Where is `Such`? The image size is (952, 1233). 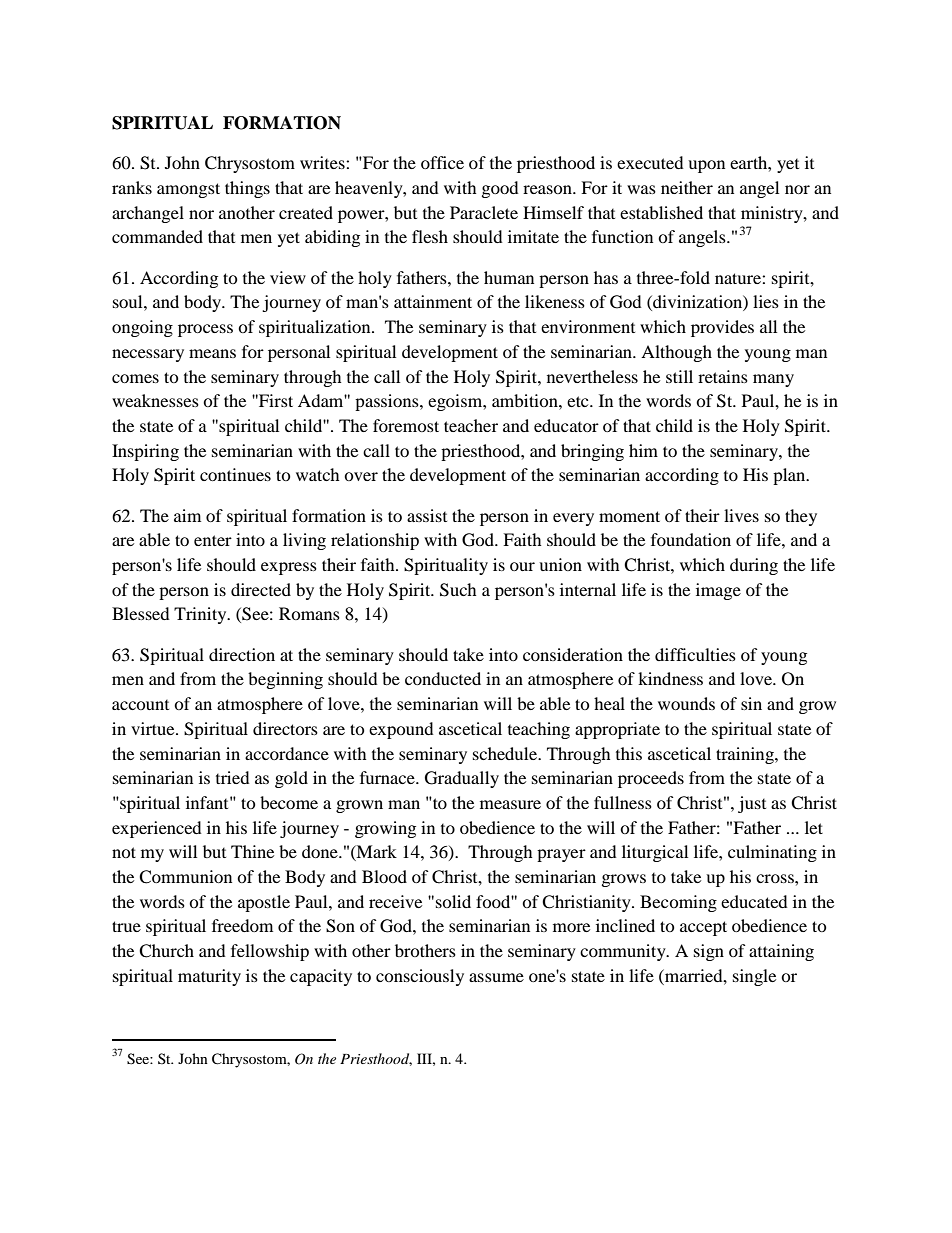 Such is located at coordinates (458, 590).
